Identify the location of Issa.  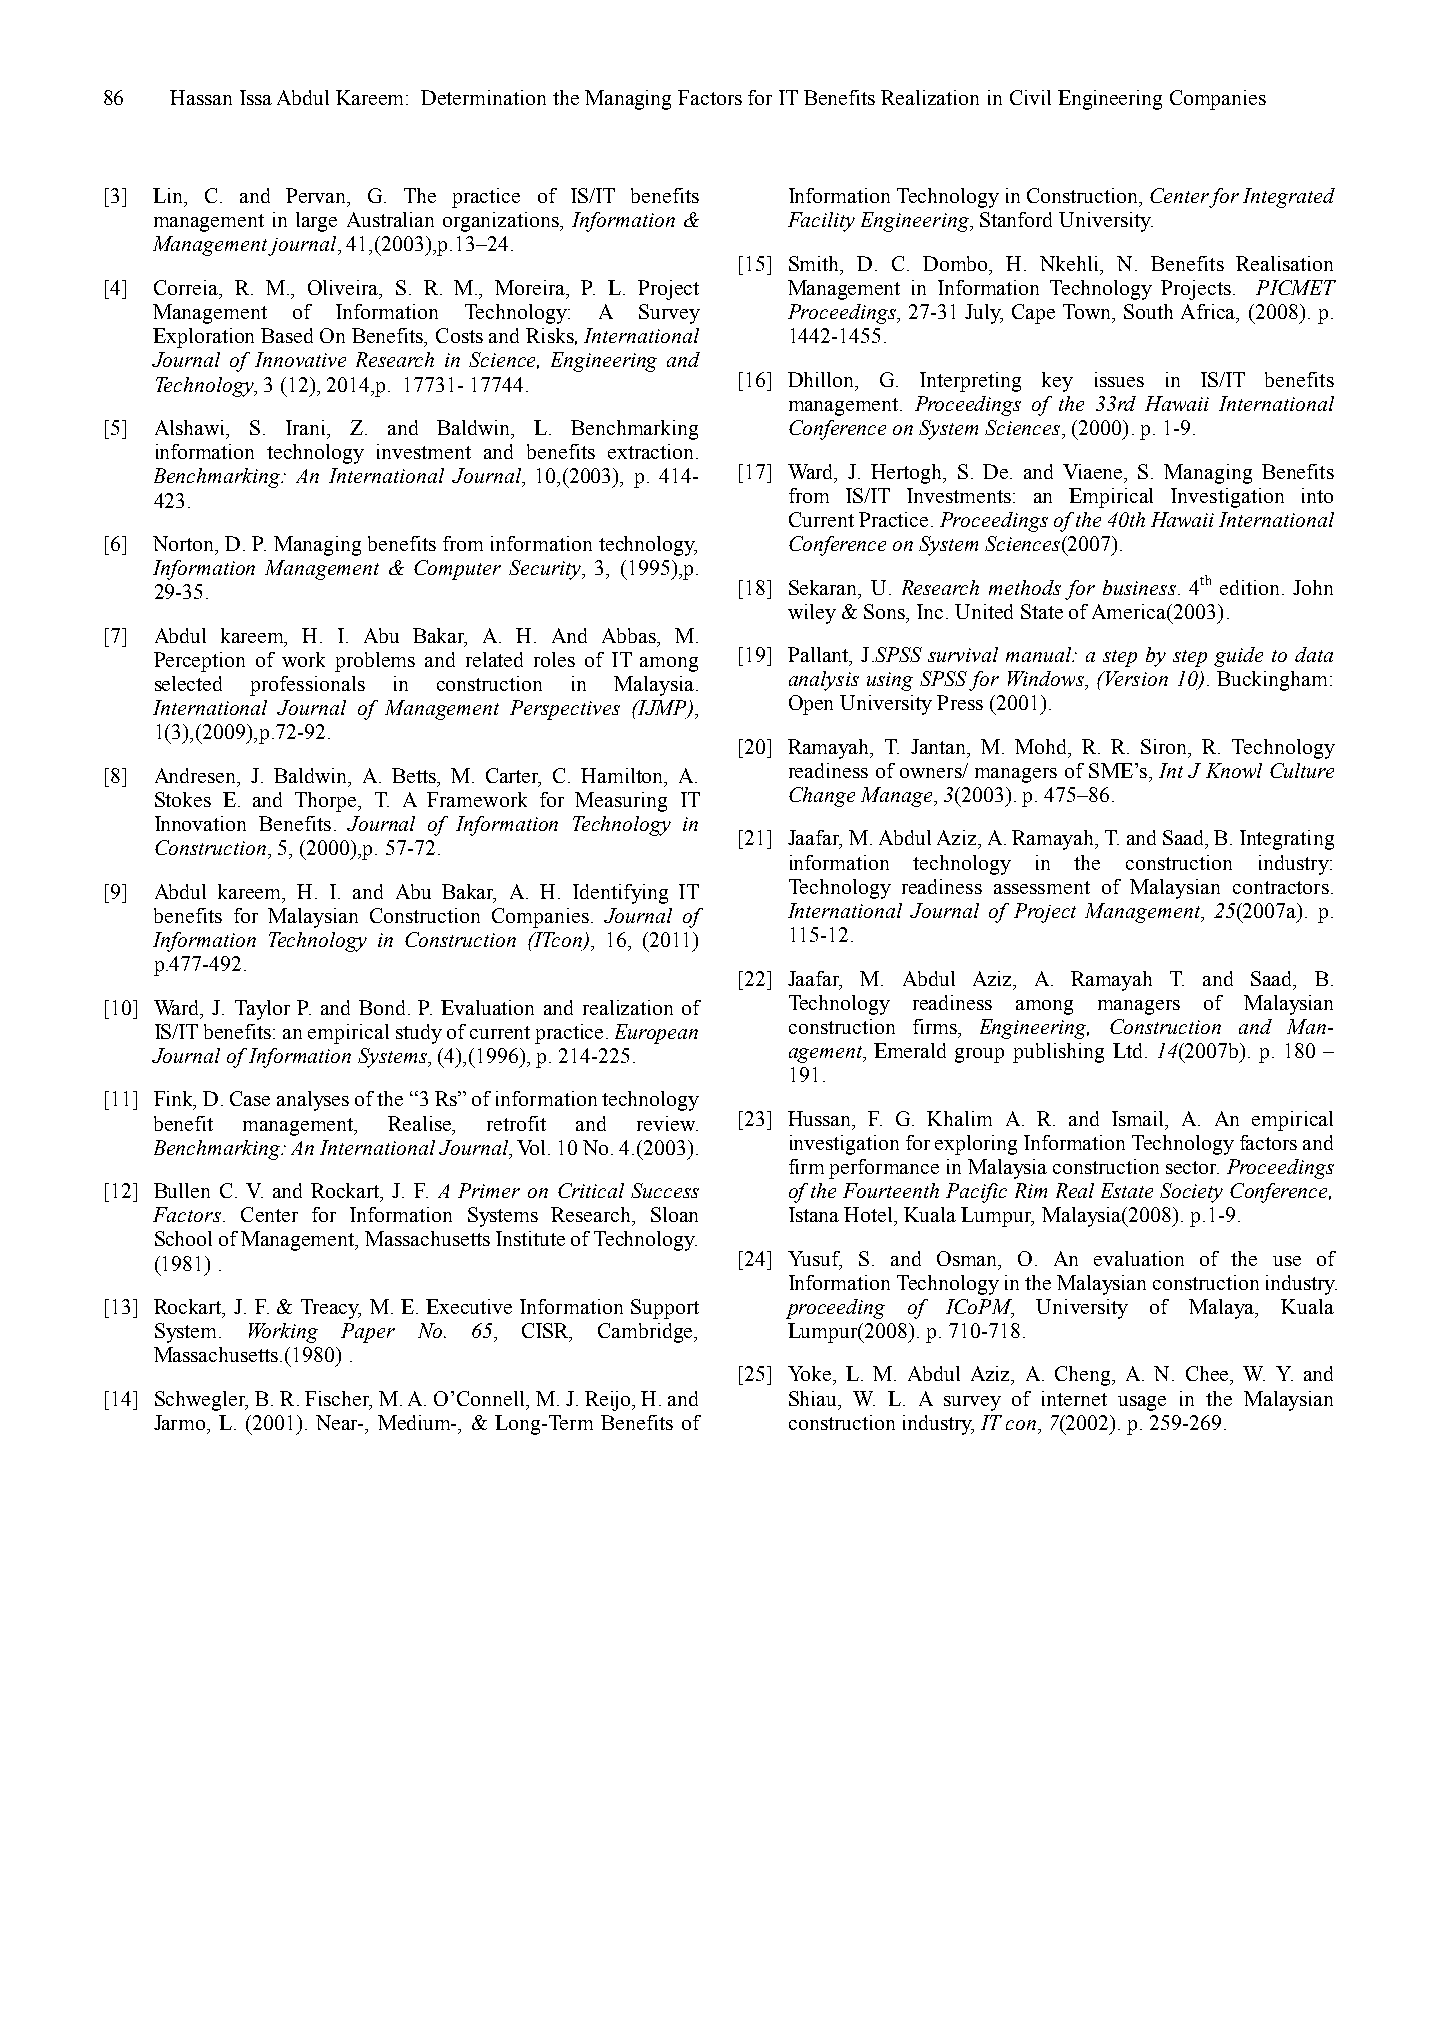
(256, 97).
